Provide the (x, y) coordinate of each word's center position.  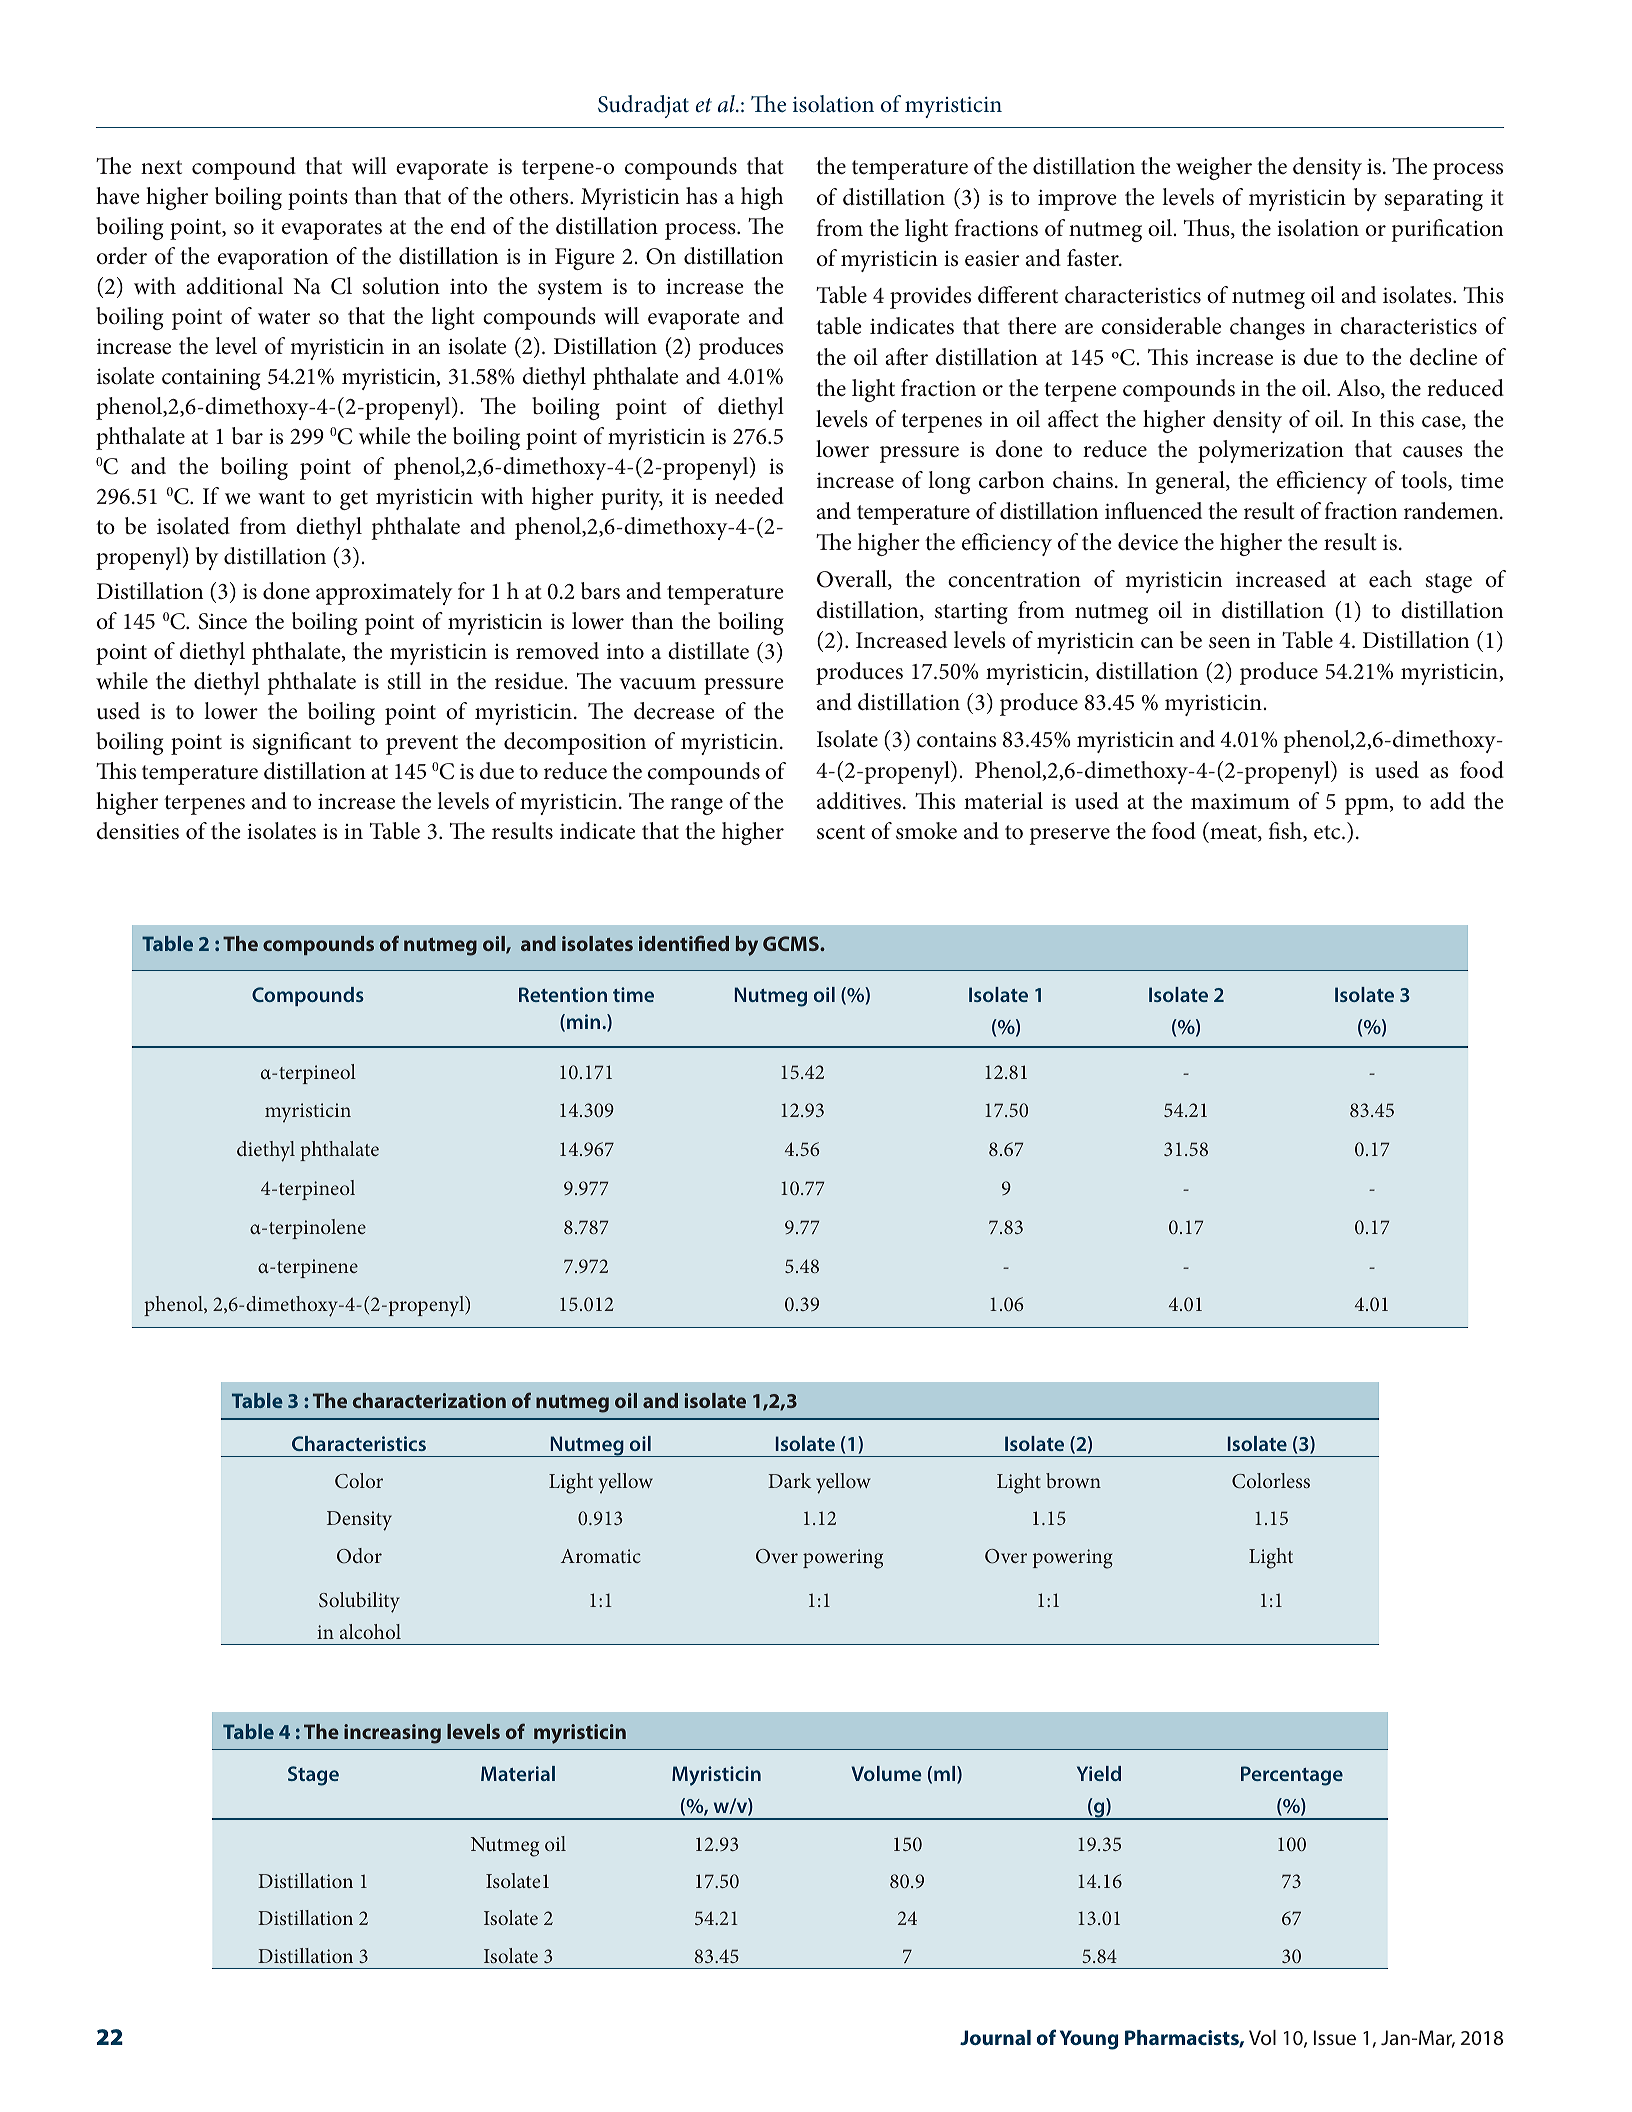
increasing (392, 1734)
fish (1286, 832)
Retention (563, 994)
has (701, 196)
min (585, 1021)
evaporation (273, 259)
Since (223, 621)
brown (1073, 1480)
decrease (674, 711)
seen (1229, 643)
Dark (790, 1480)
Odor (359, 1556)
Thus (1208, 229)
